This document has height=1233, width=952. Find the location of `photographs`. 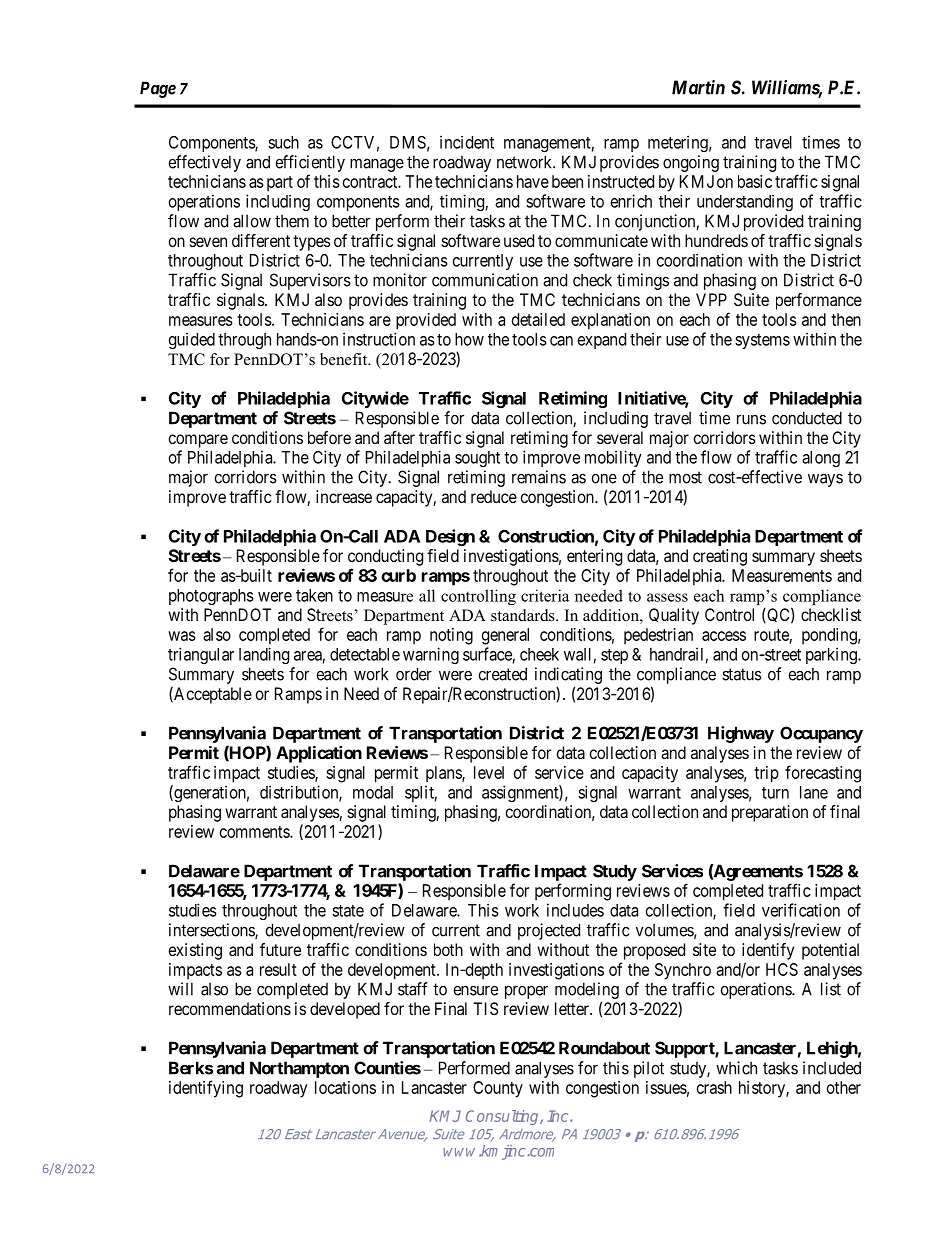

photographs is located at coordinates (211, 597).
